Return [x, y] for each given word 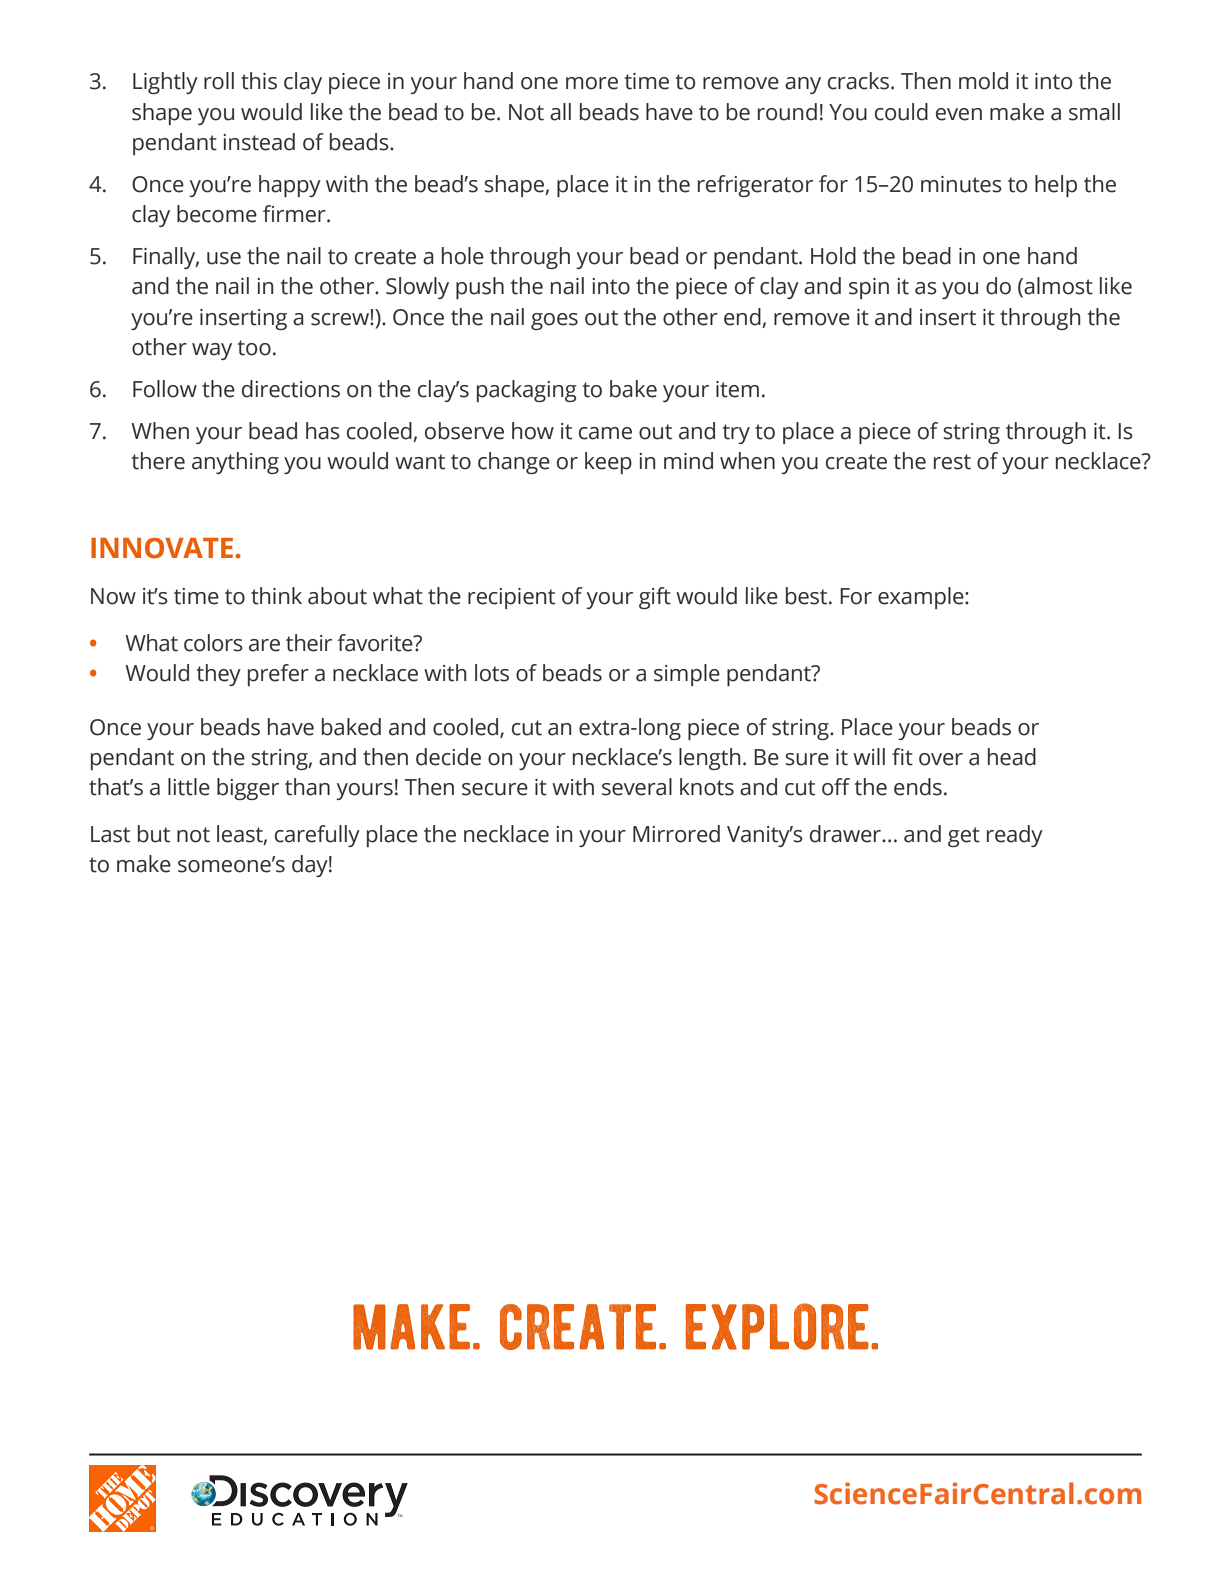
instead [259, 142]
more [592, 83]
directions [291, 389]
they [218, 675]
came [605, 433]
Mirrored [676, 834]
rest [952, 462]
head [1012, 757]
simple [687, 675]
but [154, 834]
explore [777, 1326]
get [964, 837]
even [959, 114]
